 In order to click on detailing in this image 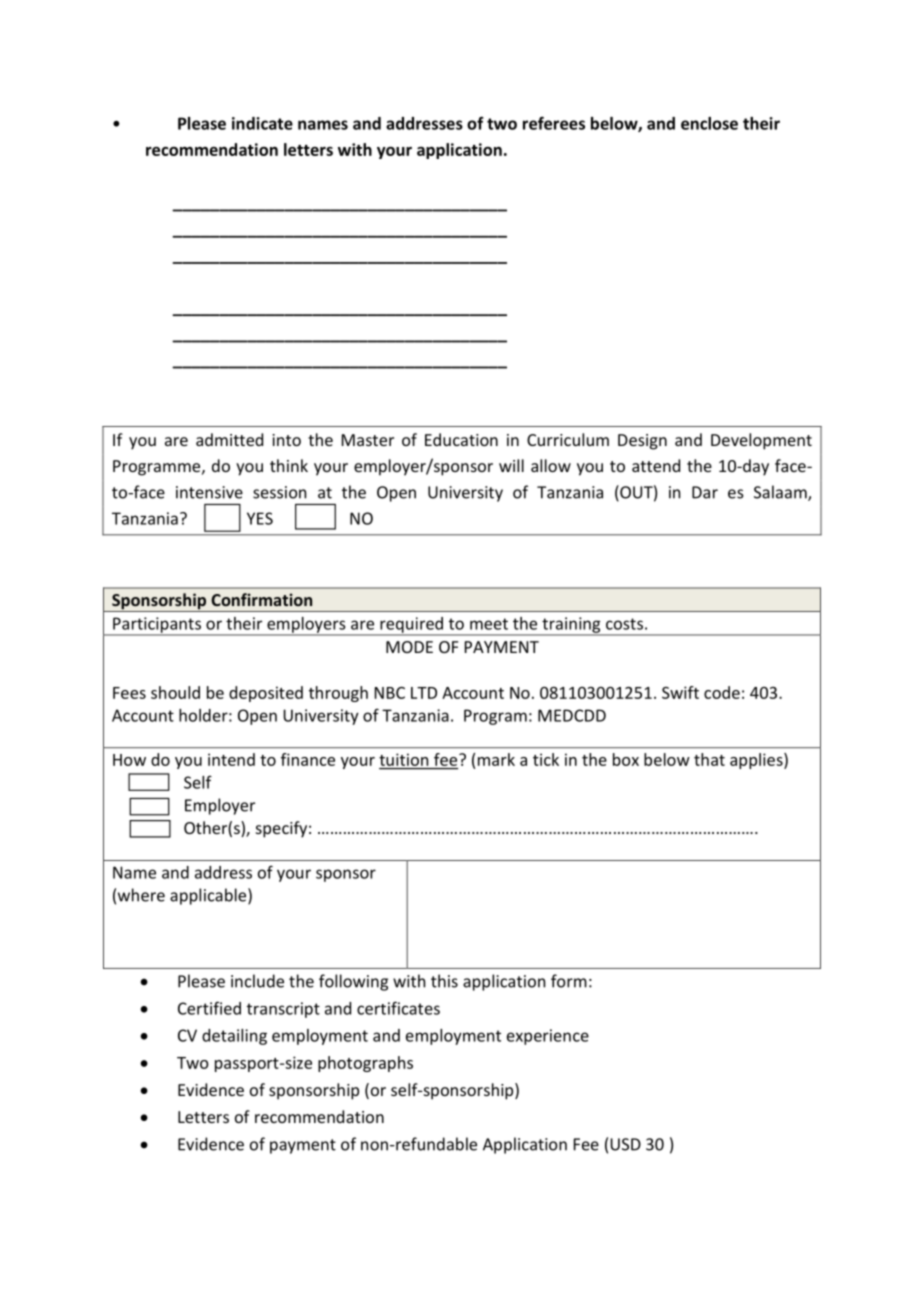, I will do `click(234, 1037)`.
